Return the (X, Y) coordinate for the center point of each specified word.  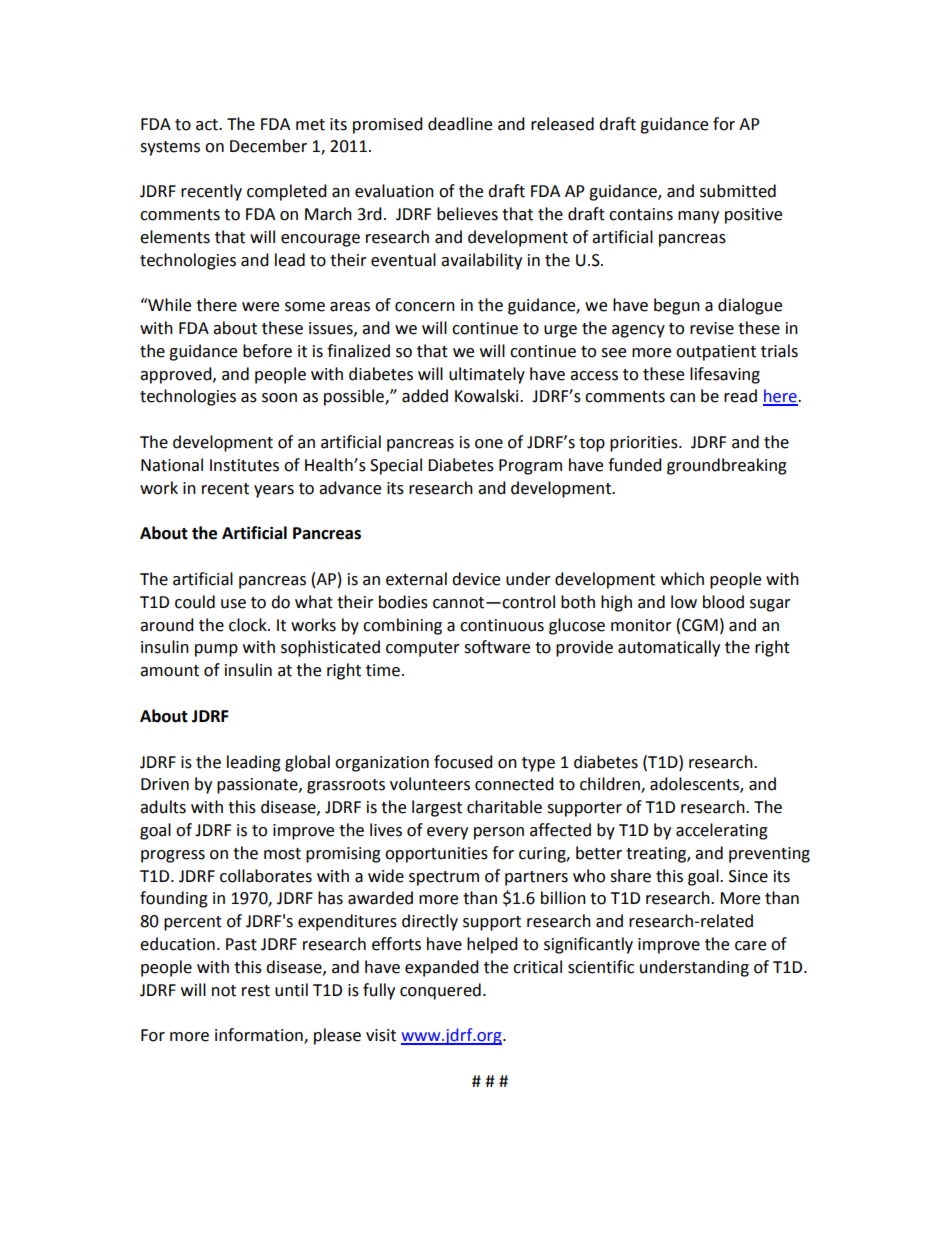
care (750, 946)
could (195, 602)
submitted (738, 191)
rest (256, 991)
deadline (460, 124)
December (268, 146)
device (476, 579)
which (682, 579)
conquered (440, 991)
